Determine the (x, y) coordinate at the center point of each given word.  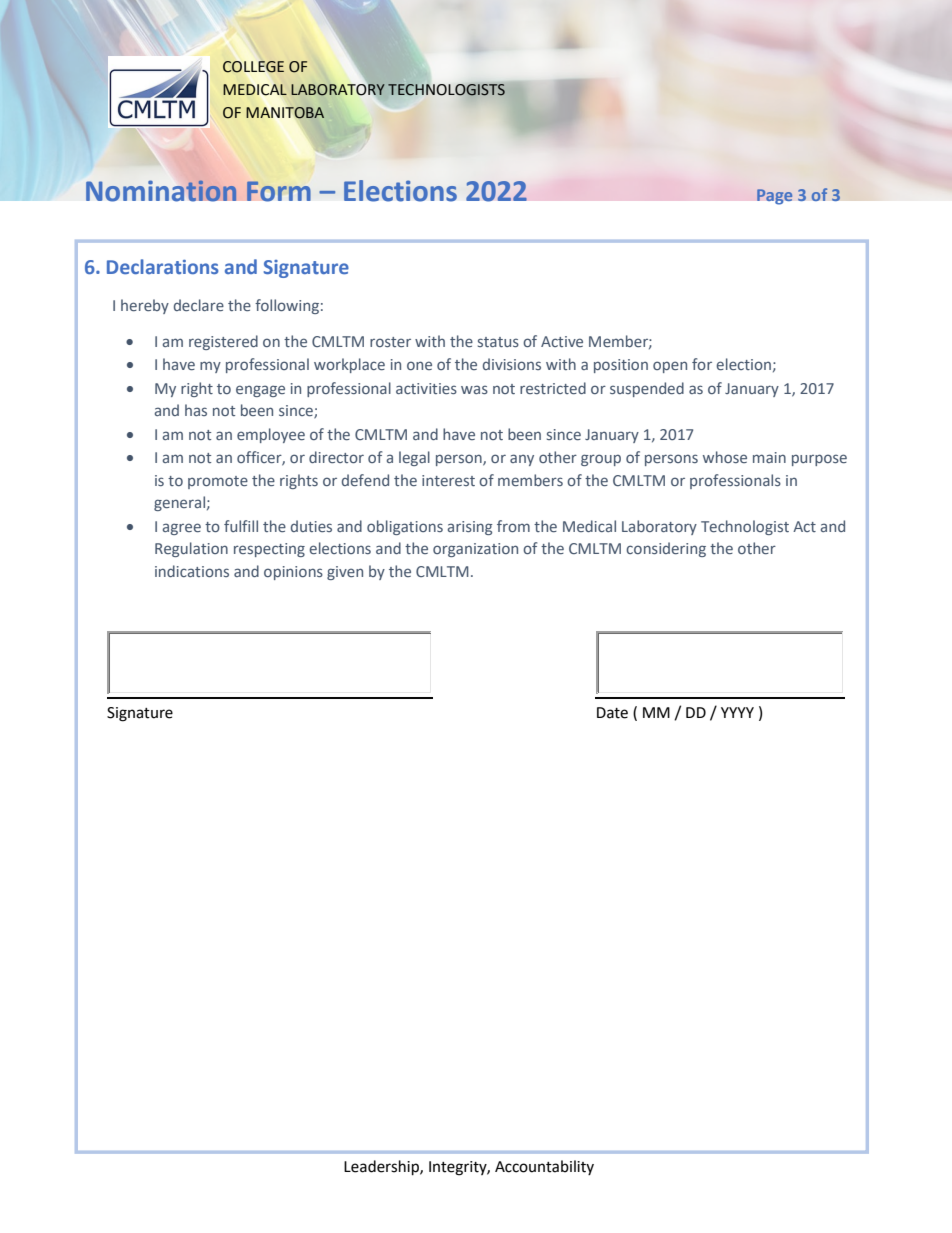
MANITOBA (285, 113)
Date (612, 713)
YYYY (737, 712)
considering (666, 549)
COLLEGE (253, 67)
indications (192, 571)
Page (775, 197)
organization (475, 550)
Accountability (544, 1167)
